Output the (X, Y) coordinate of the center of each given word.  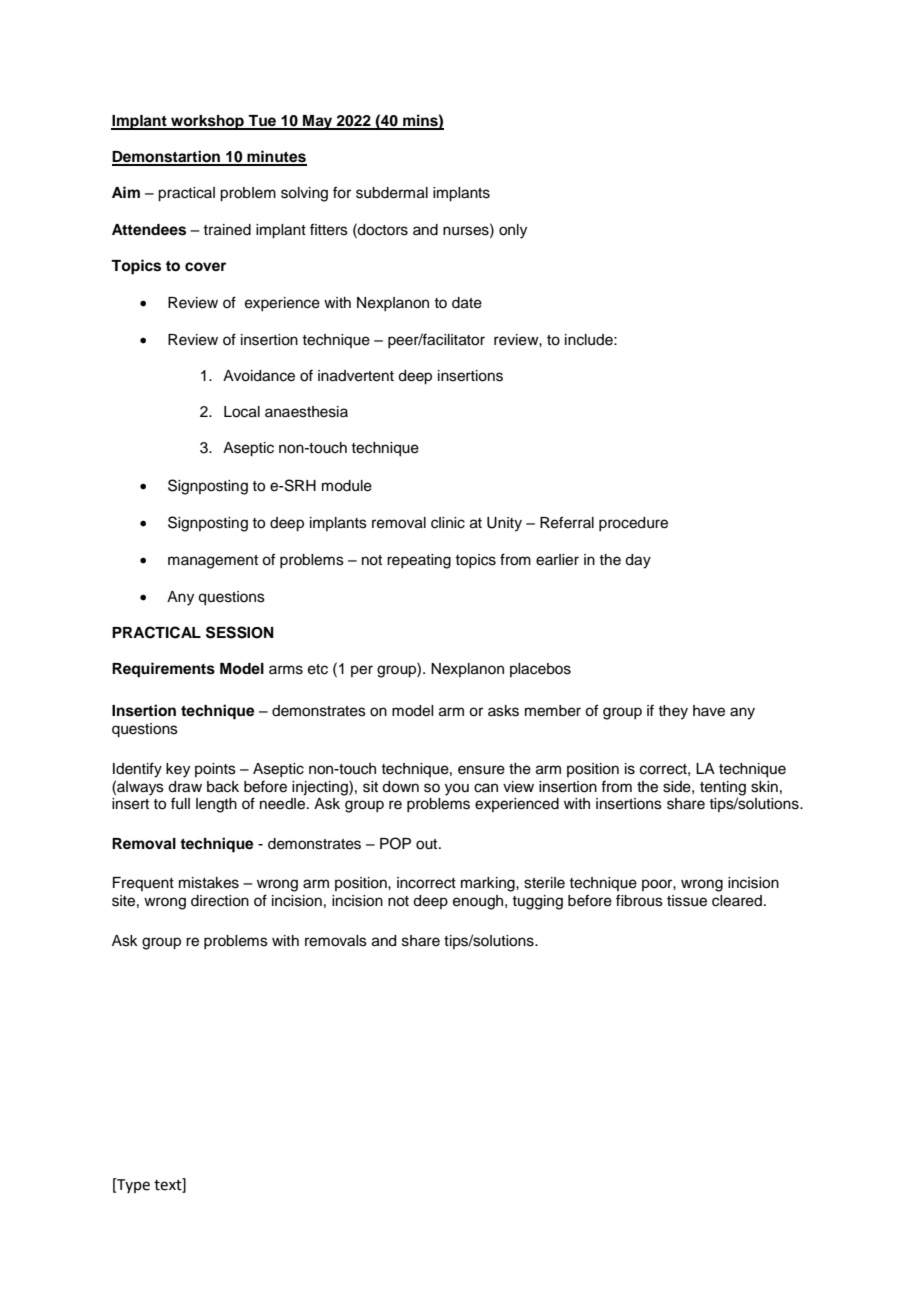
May (318, 122)
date (467, 303)
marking (489, 884)
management (213, 562)
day (638, 561)
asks (503, 711)
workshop (207, 122)
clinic (448, 523)
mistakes (209, 883)
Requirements (163, 670)
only (513, 231)
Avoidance (259, 376)
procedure (633, 524)
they (673, 712)
